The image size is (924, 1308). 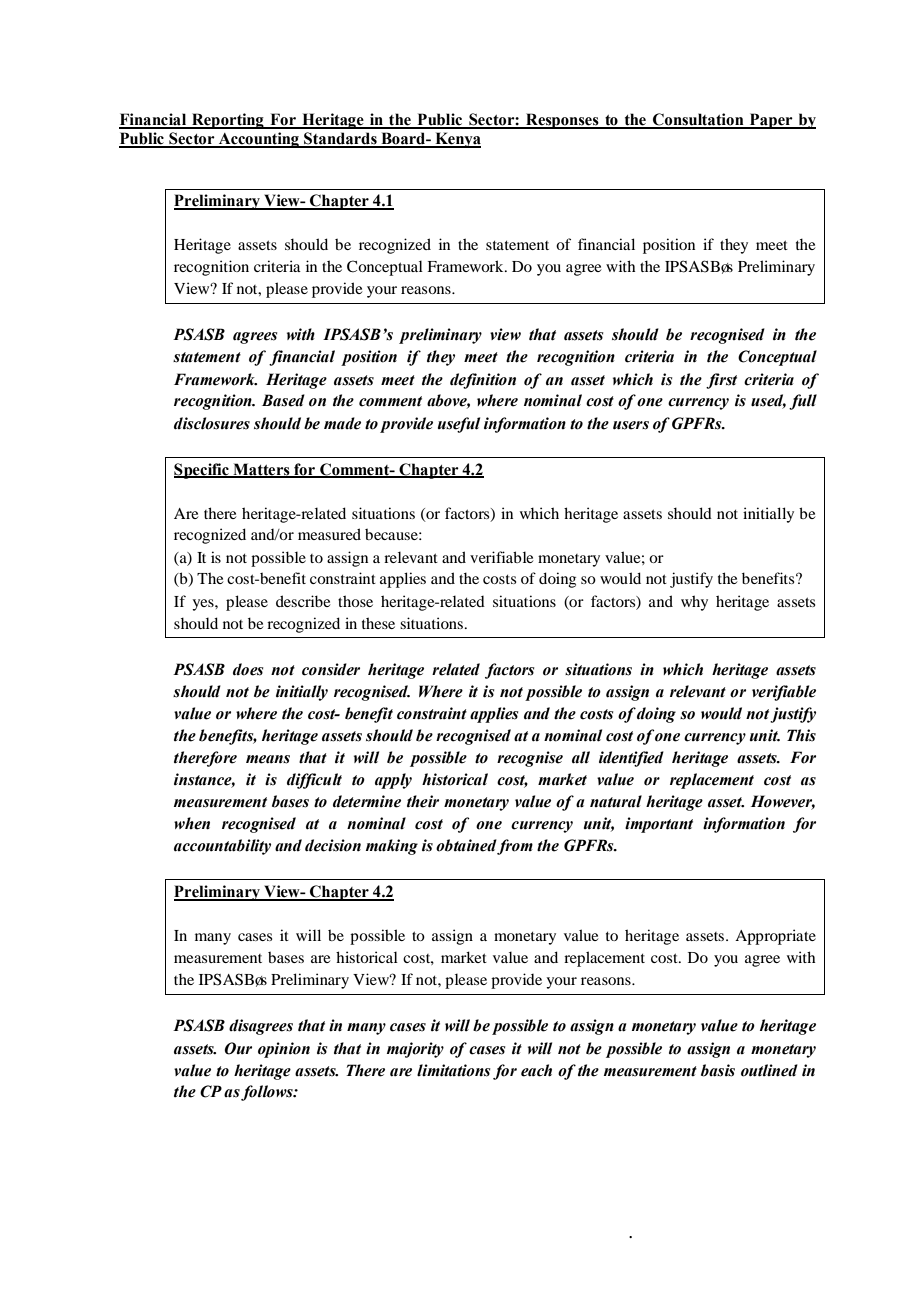 I want to click on opinion, so click(x=284, y=1050).
